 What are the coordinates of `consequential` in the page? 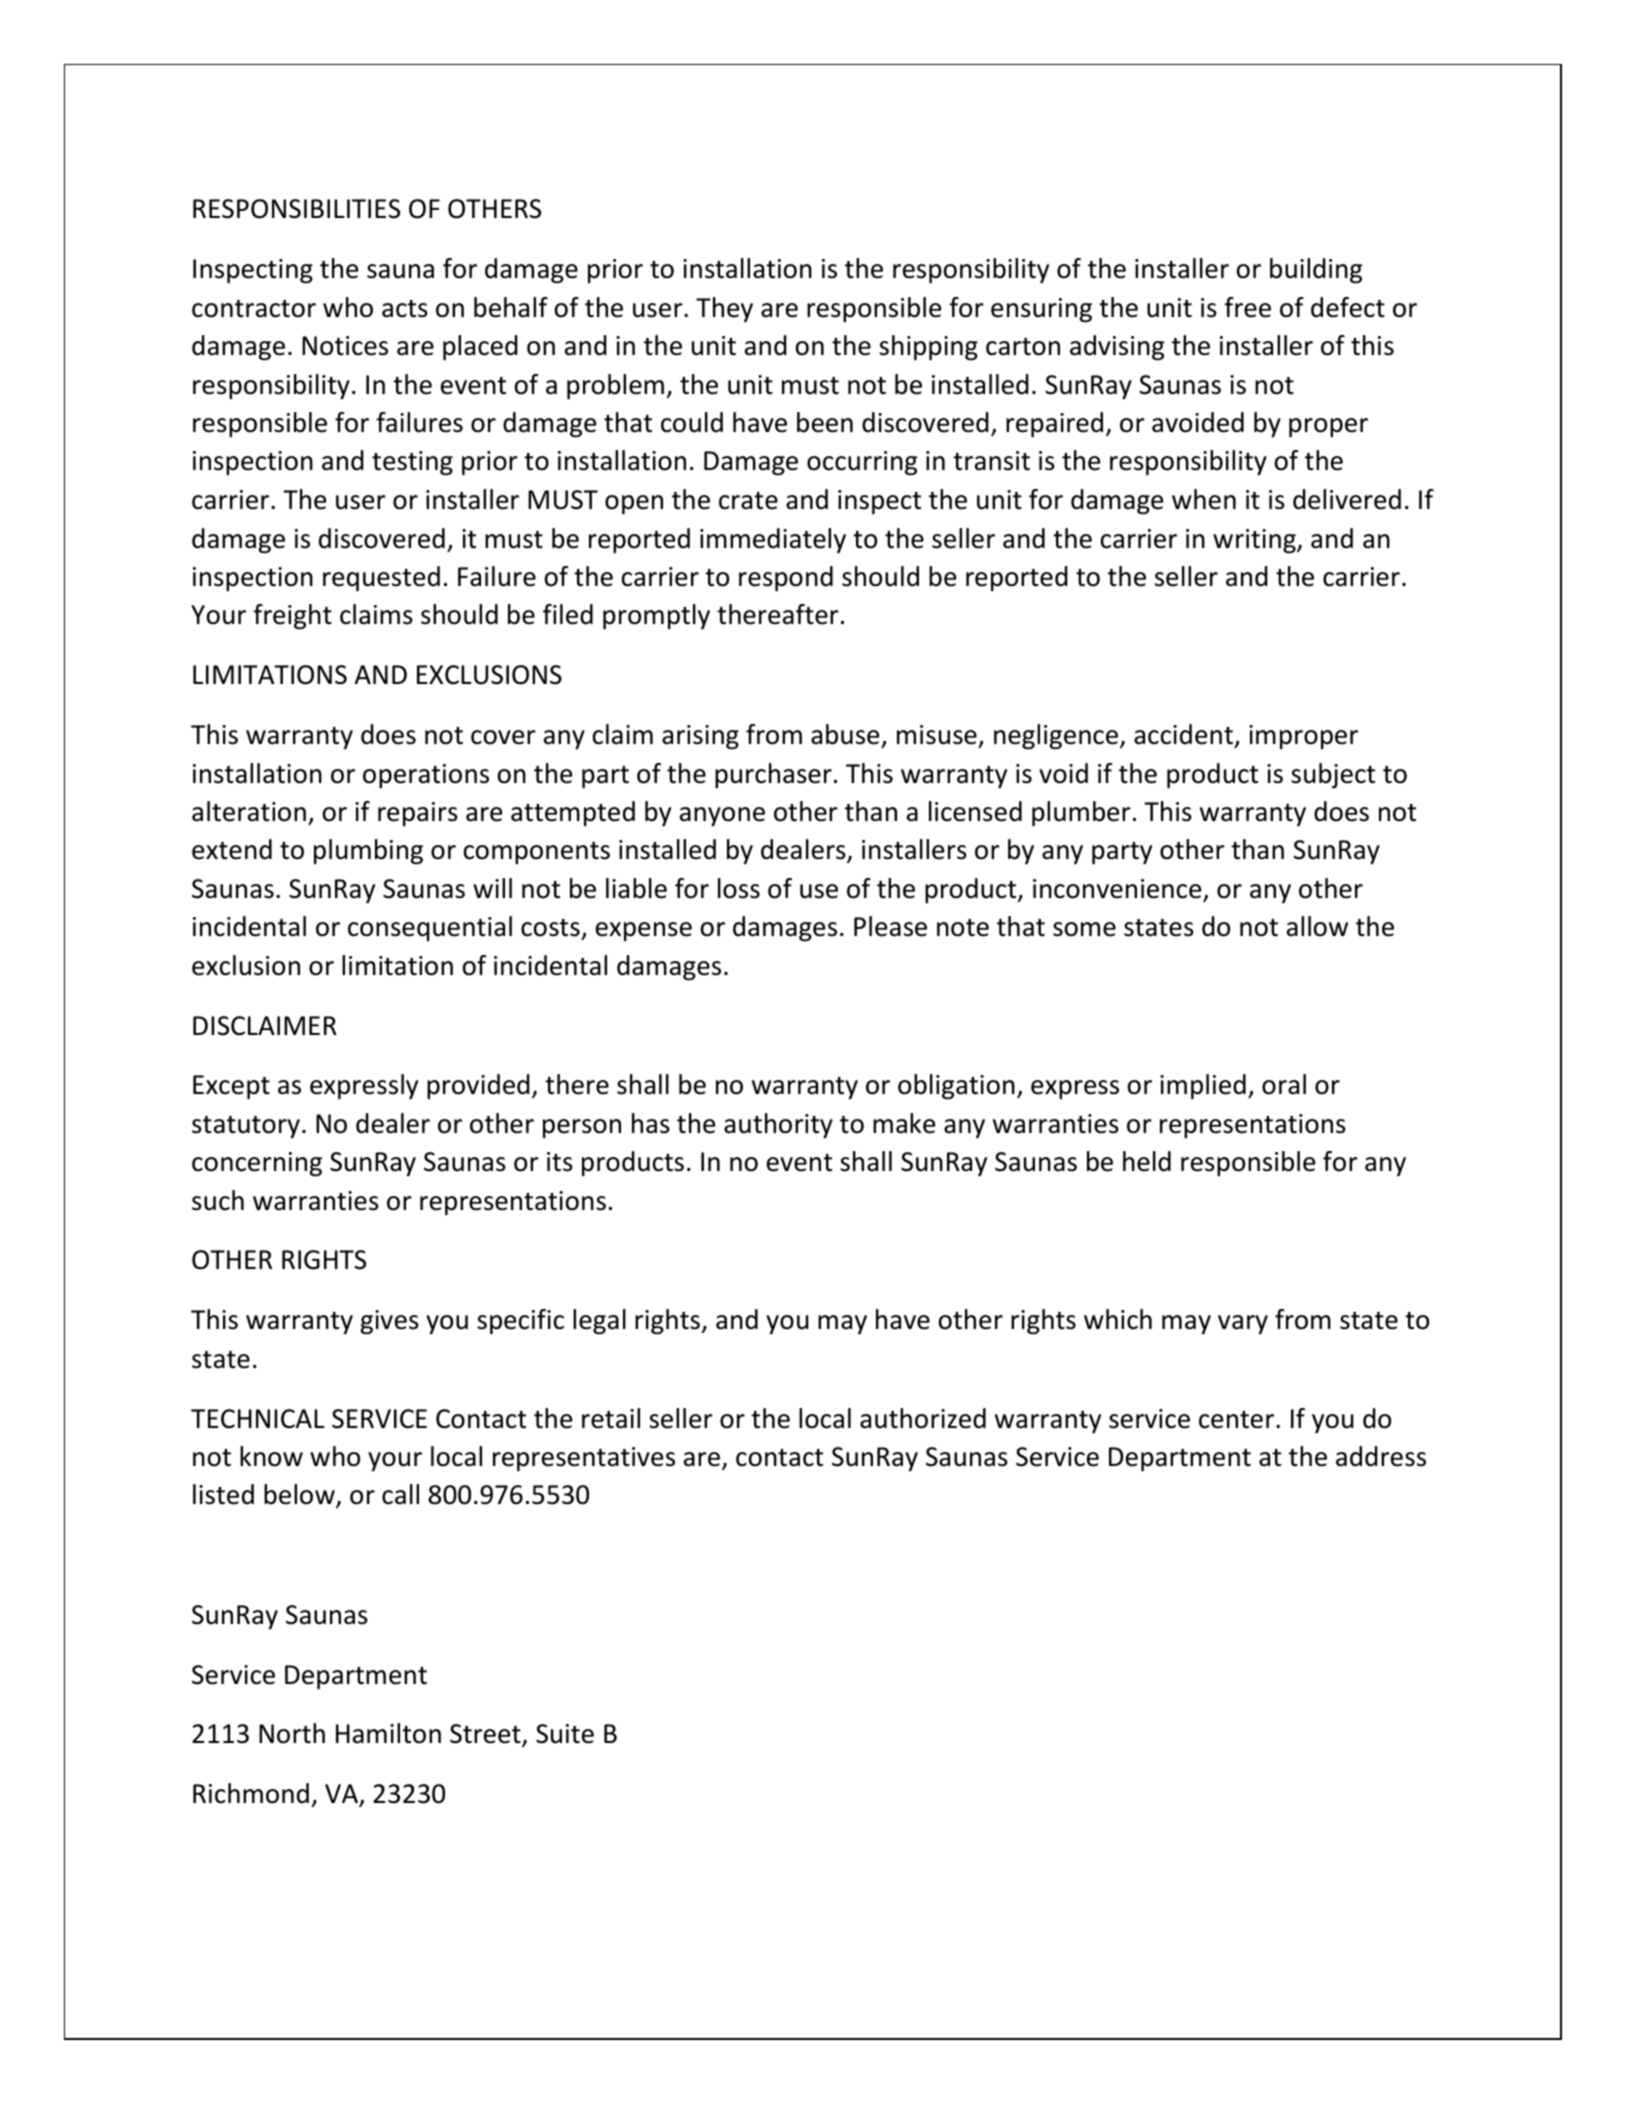 It's located at (430, 928).
